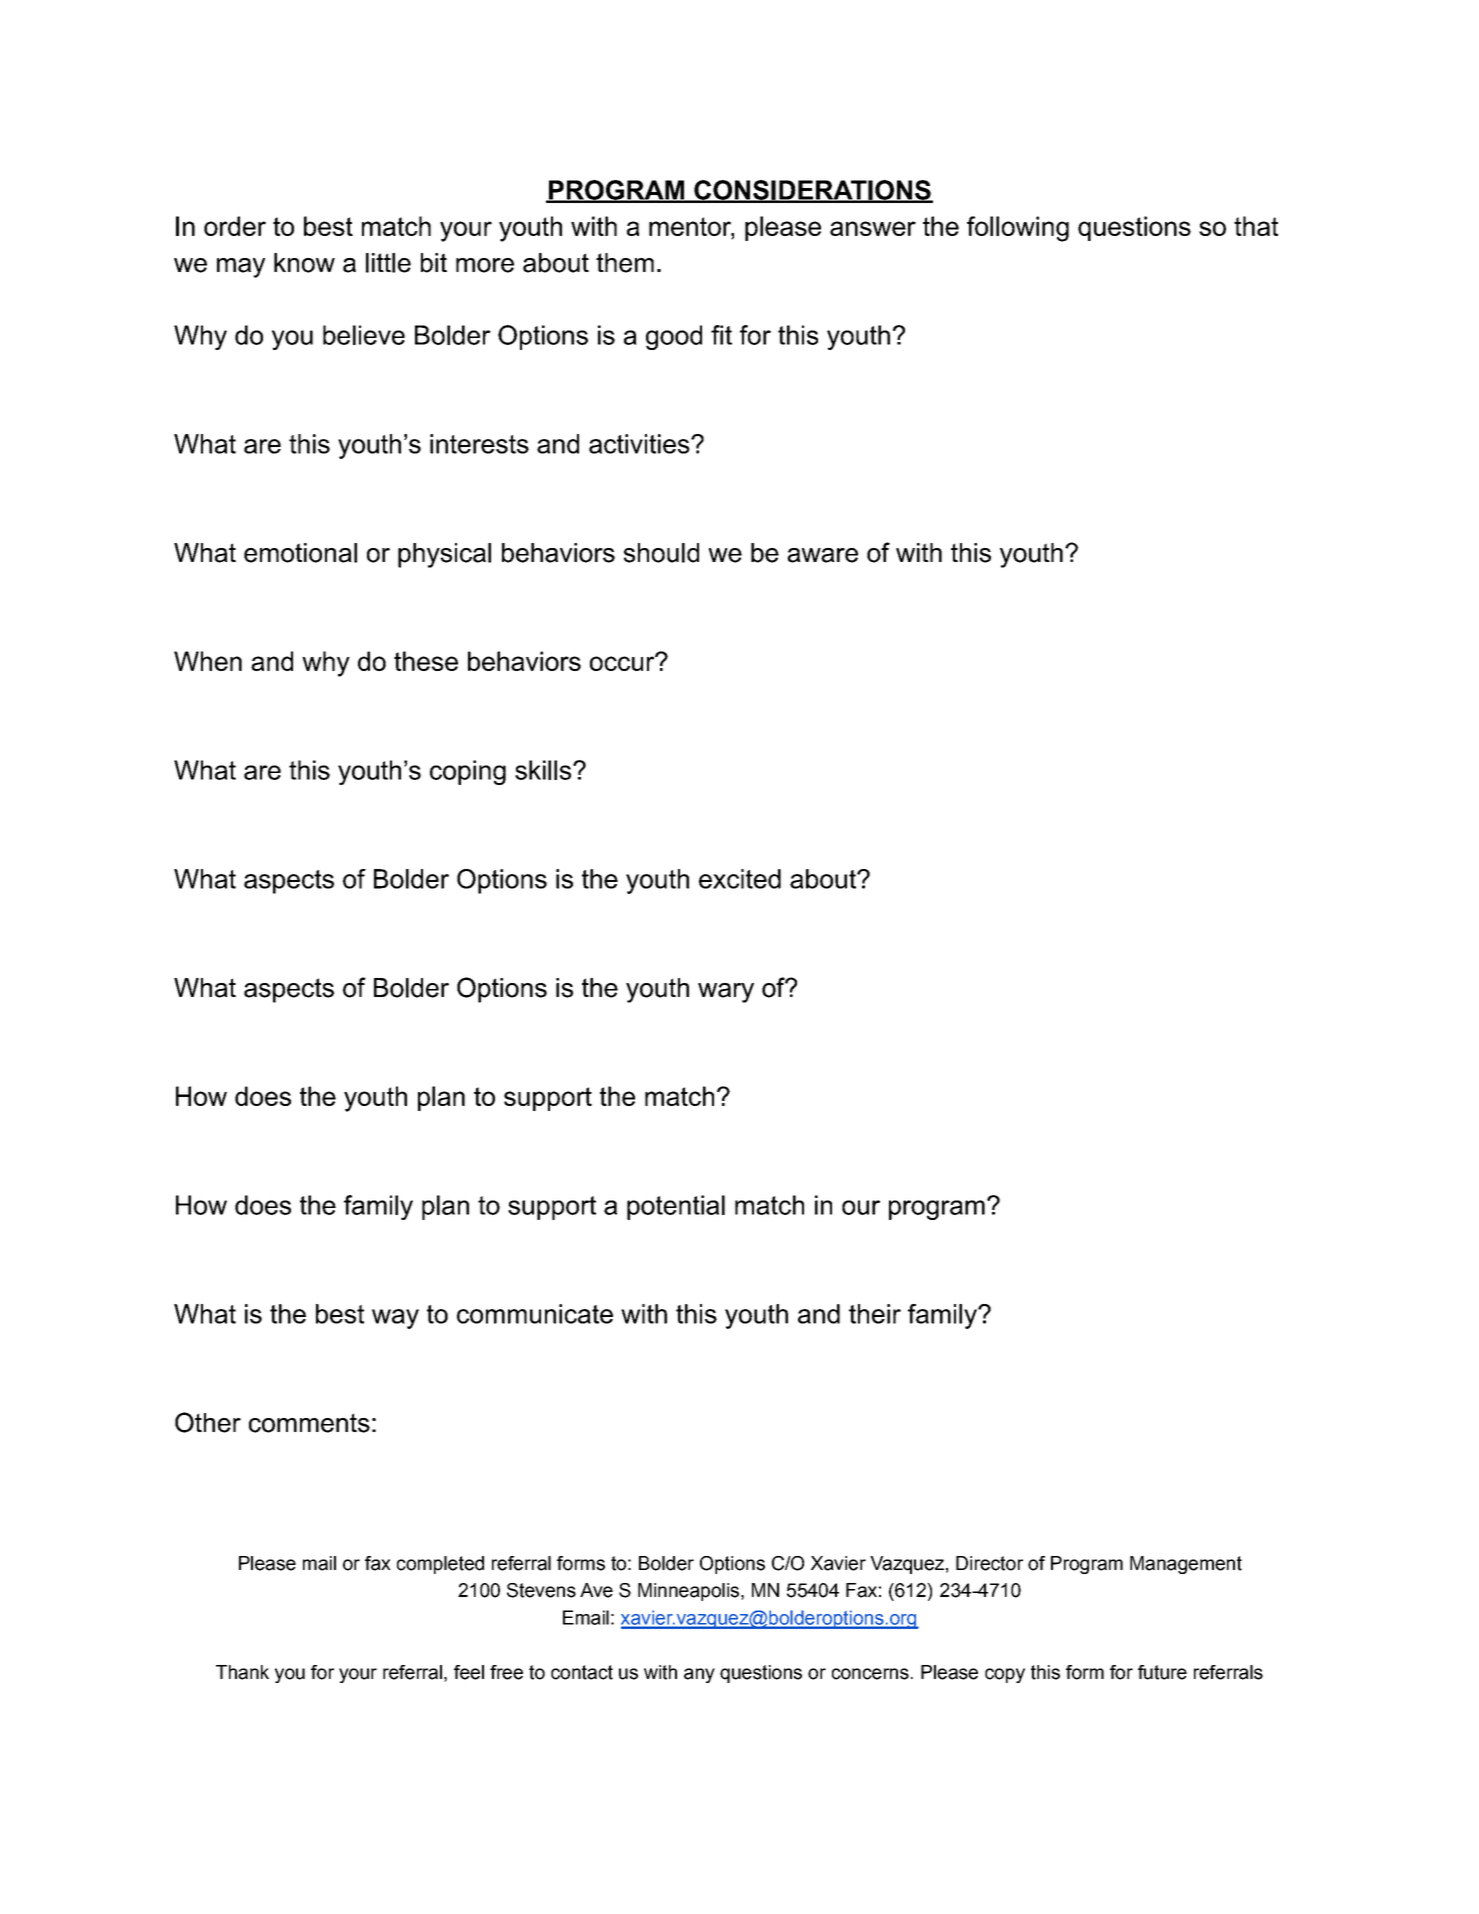 The height and width of the screenshot is (1914, 1479). Describe the element at coordinates (242, 1672) in the screenshot. I see `Thank` at that location.
